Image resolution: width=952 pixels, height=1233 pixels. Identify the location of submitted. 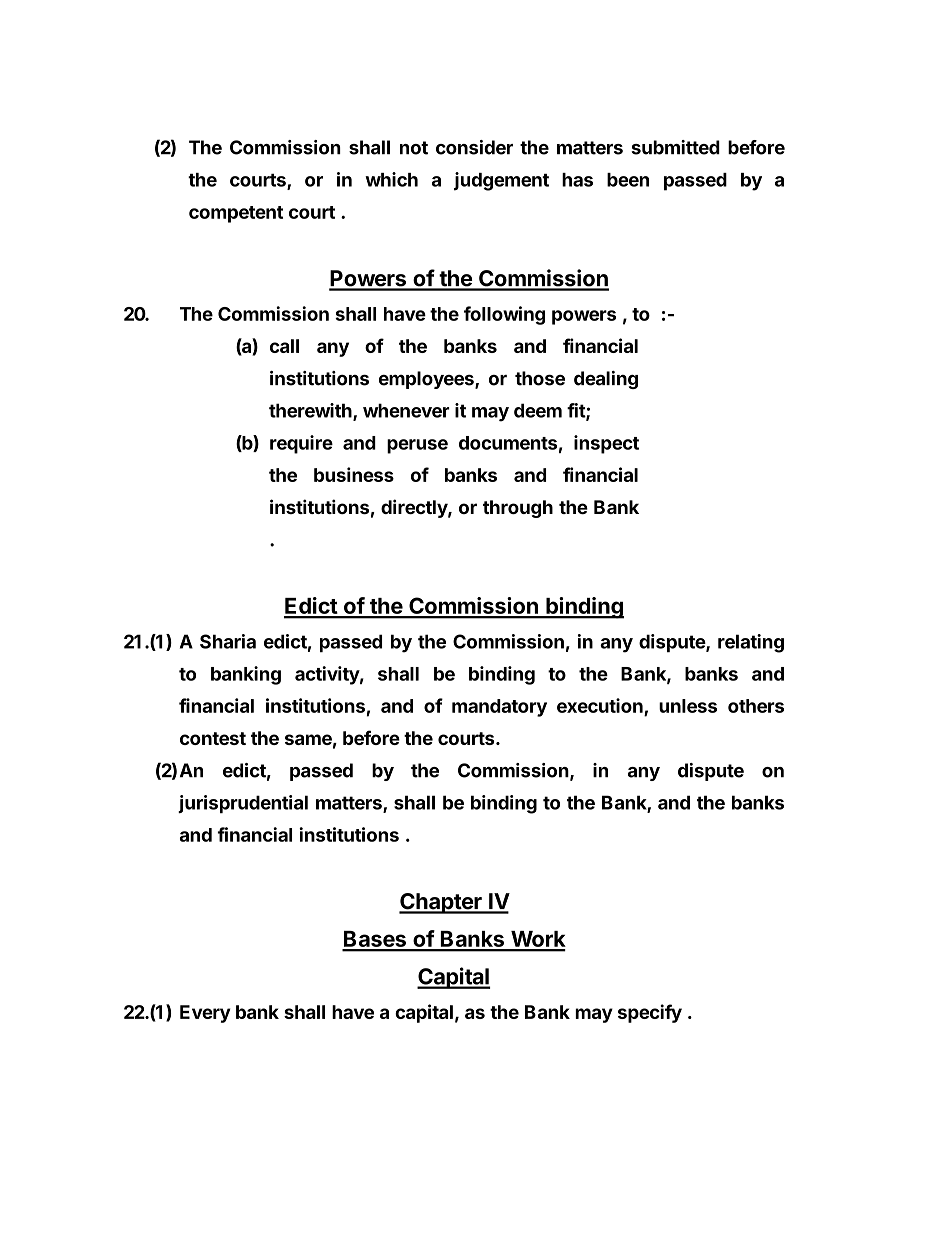
(675, 147).
